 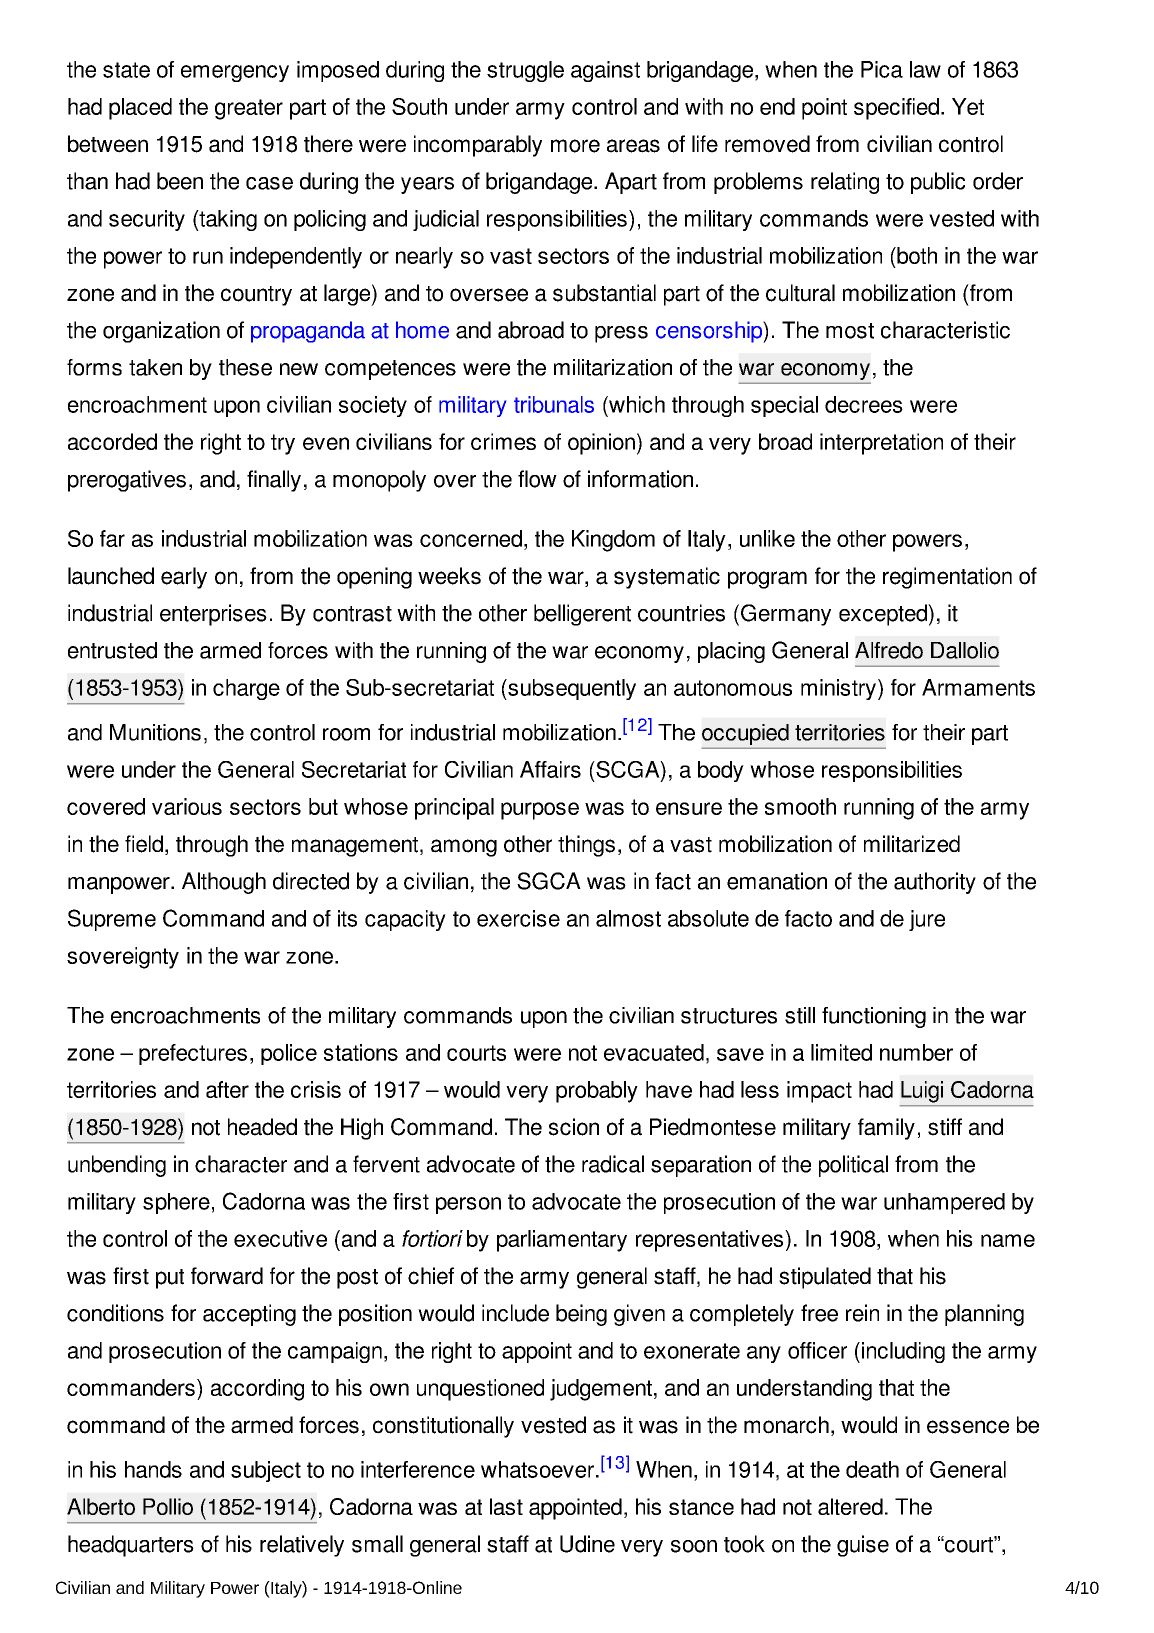 What do you see at coordinates (916, 1052) in the screenshot?
I see `number` at bounding box center [916, 1052].
